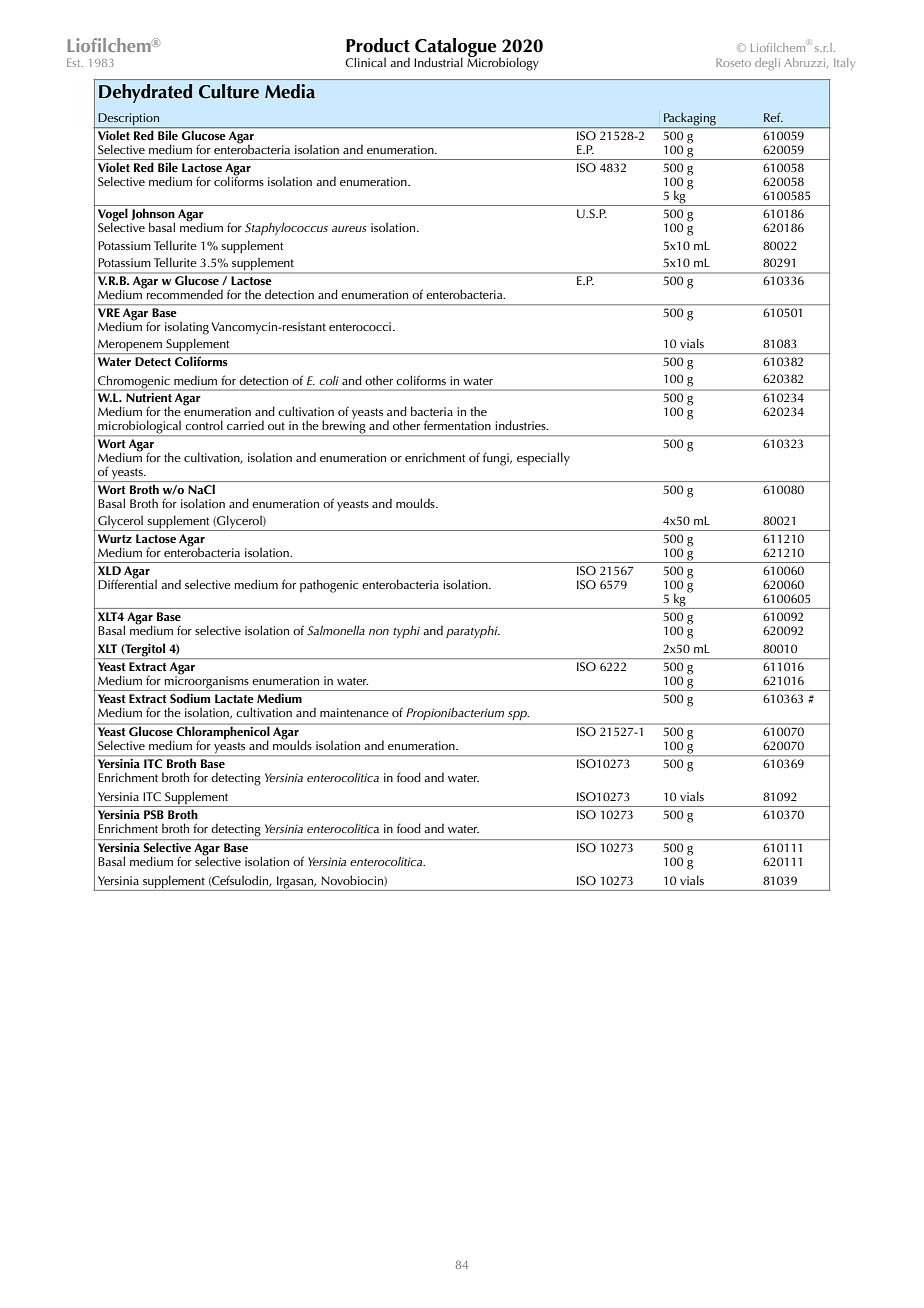 The image size is (924, 1308). I want to click on spp, so click(518, 715).
